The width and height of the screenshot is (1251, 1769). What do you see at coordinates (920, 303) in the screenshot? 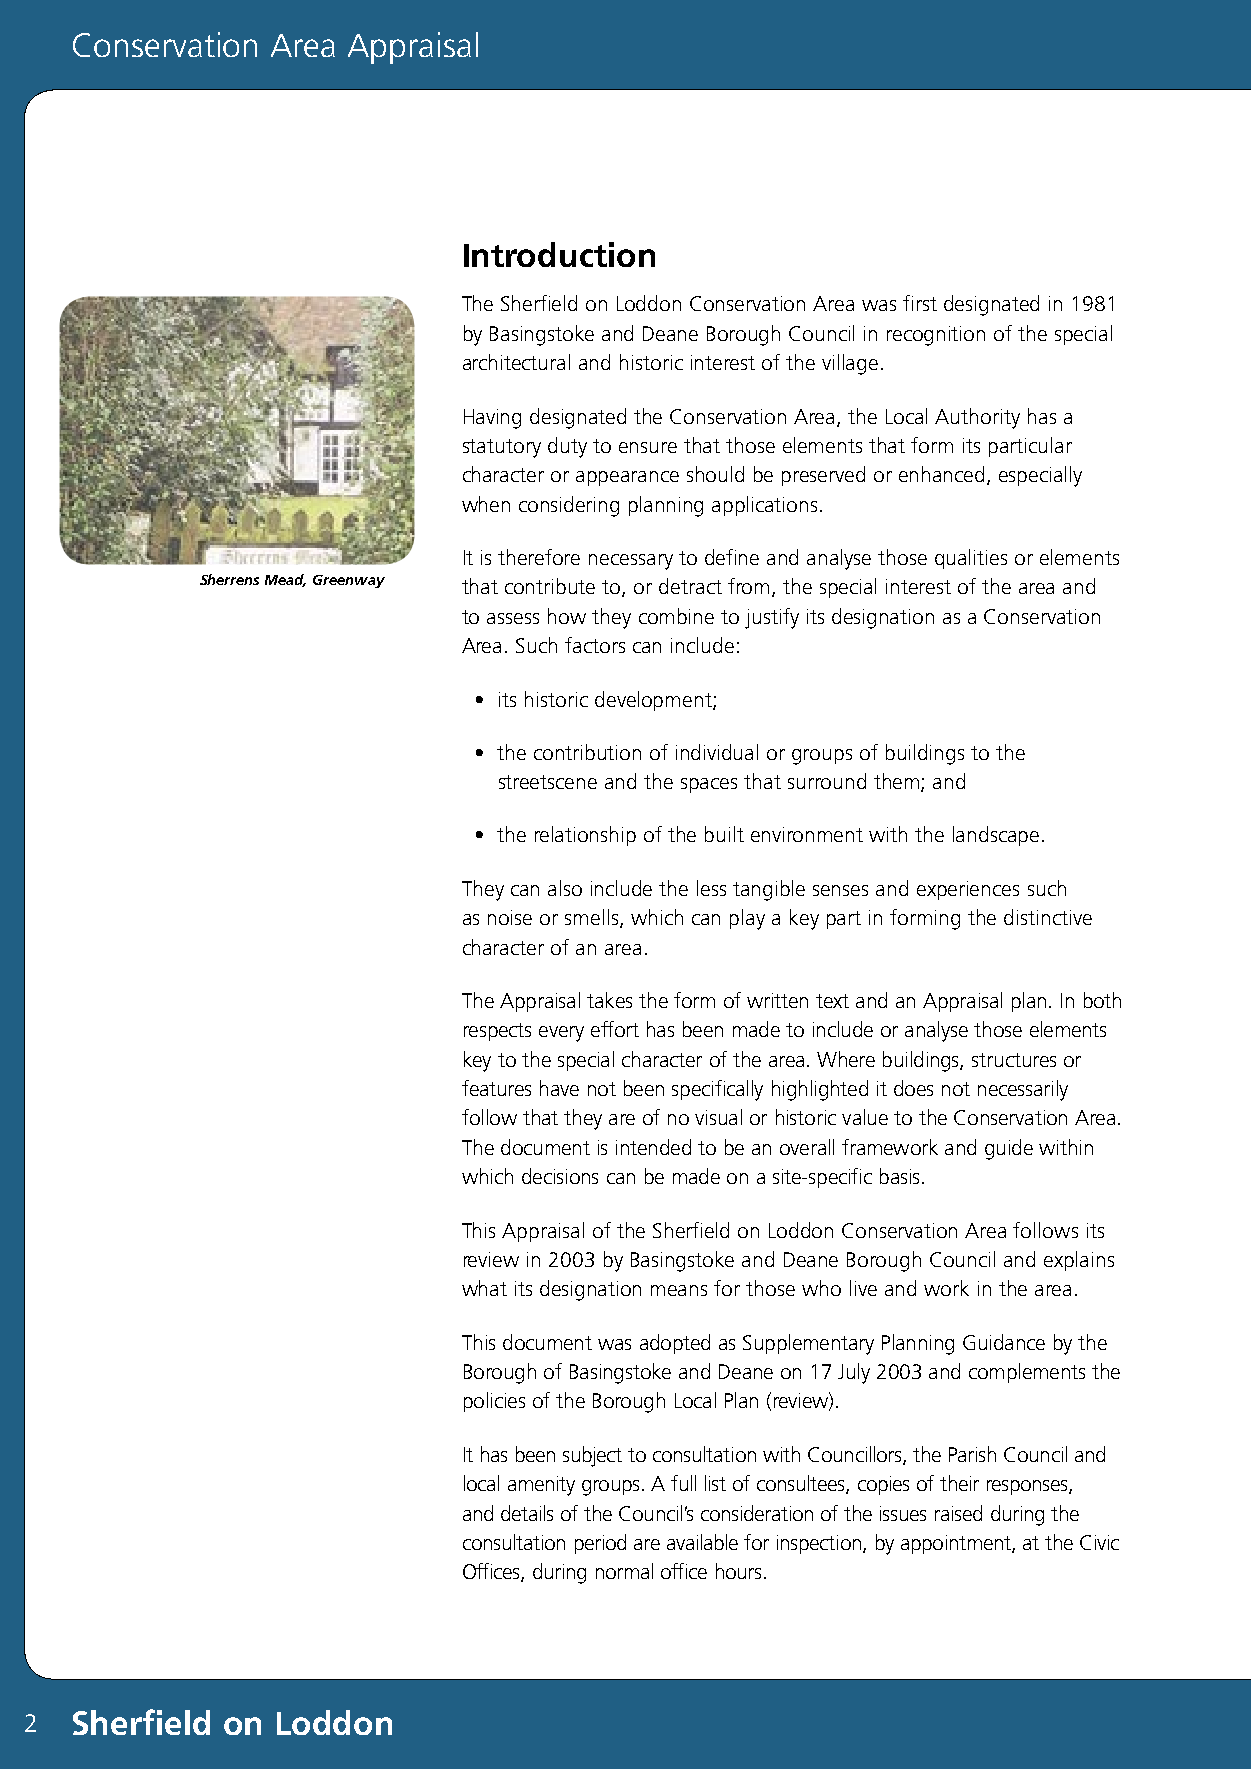
I see `first` at bounding box center [920, 303].
